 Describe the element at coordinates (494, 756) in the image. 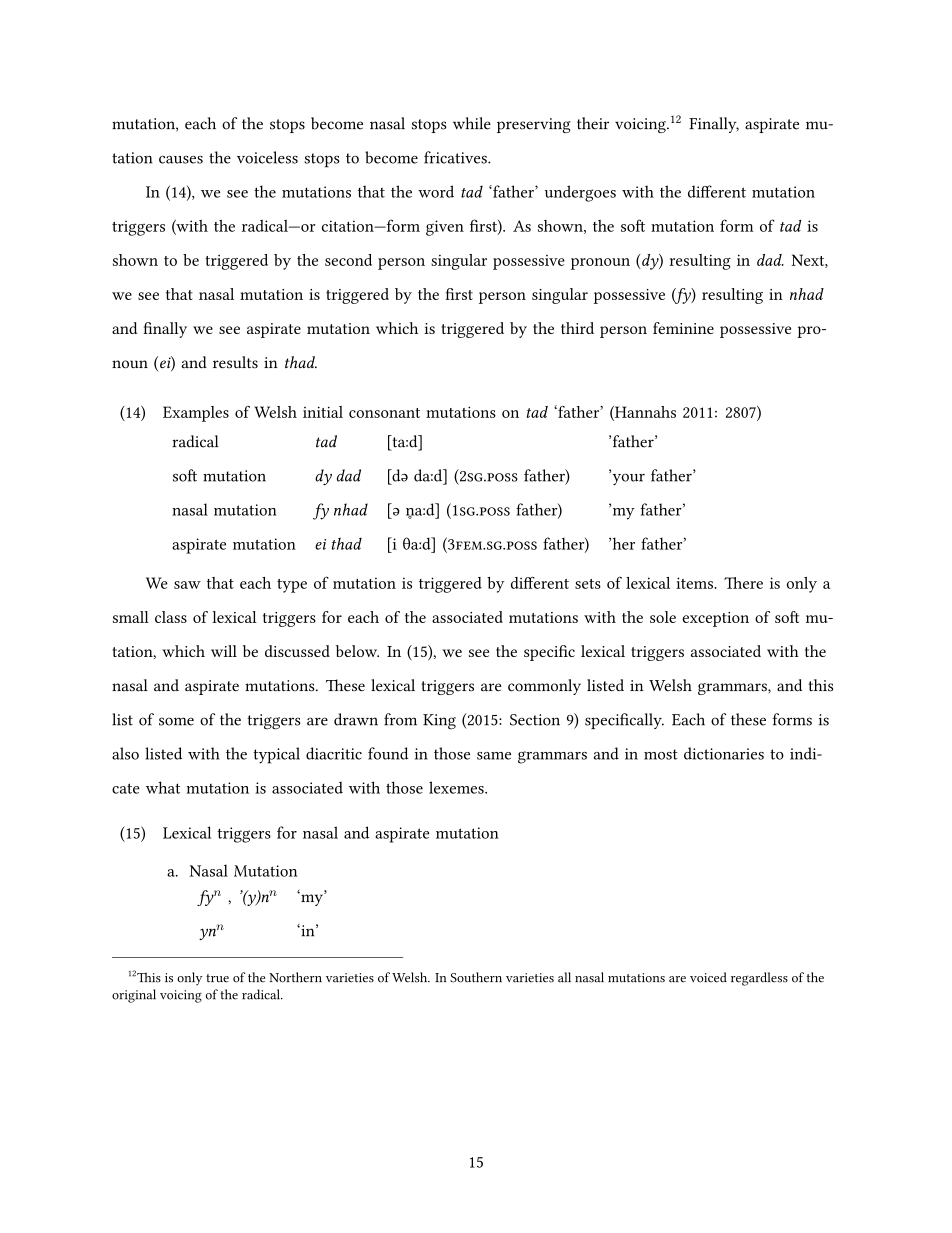

I see `same` at that location.
